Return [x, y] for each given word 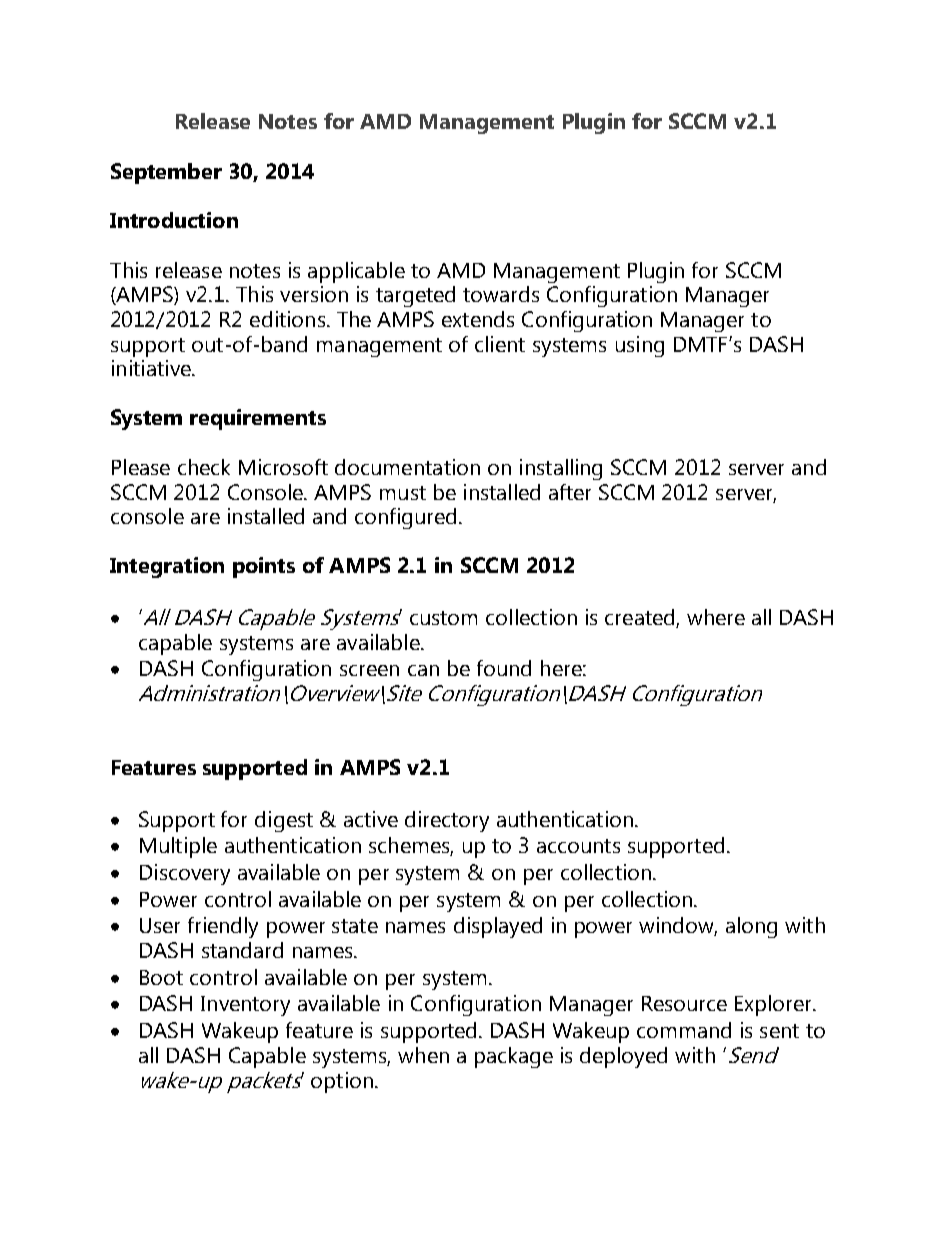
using [640, 346]
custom [443, 618]
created [641, 618]
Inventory [245, 1006]
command [684, 1030]
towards [501, 294]
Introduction [174, 220]
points [264, 567]
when [423, 1055]
